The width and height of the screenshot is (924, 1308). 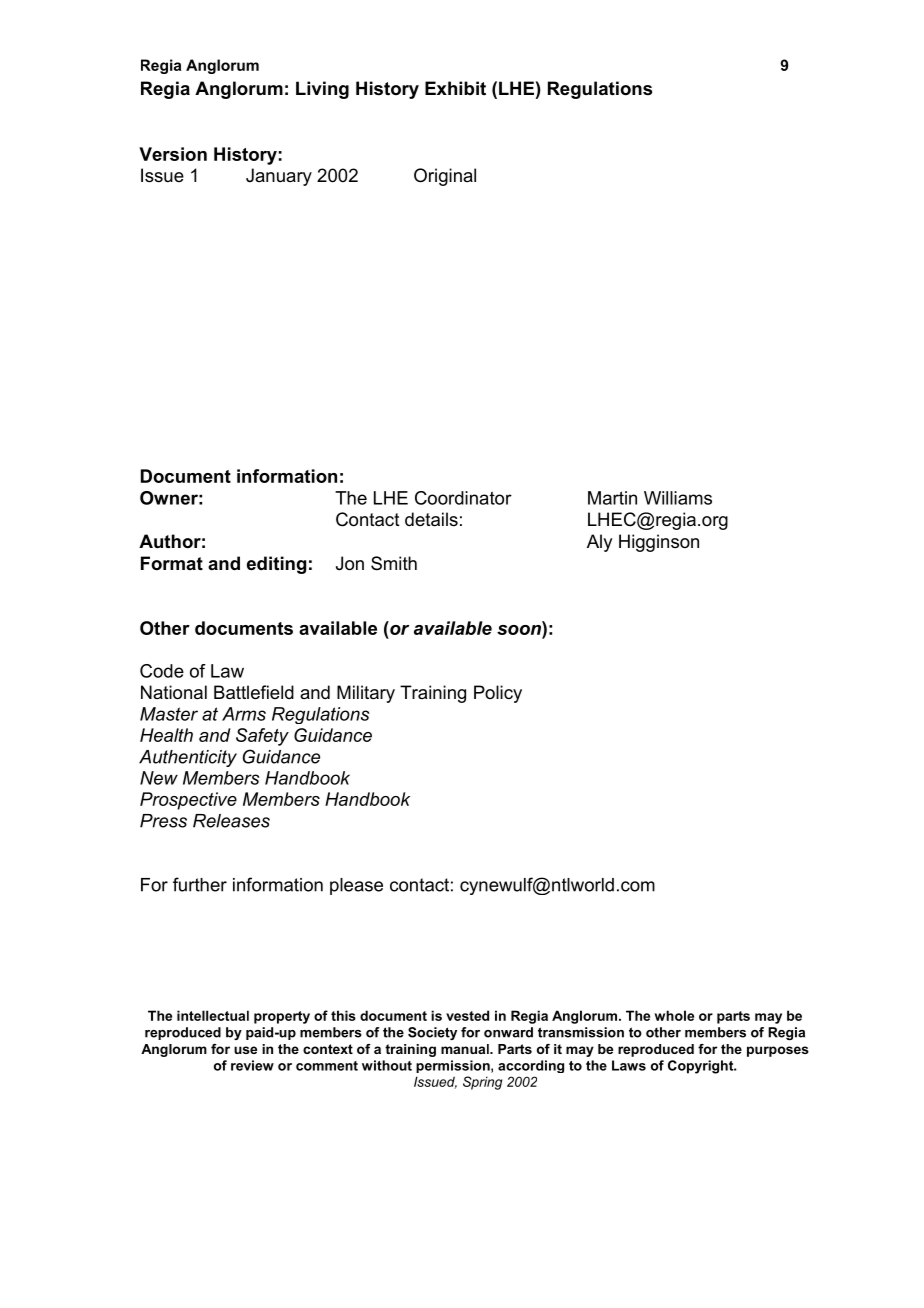 What do you see at coordinates (245, 1050) in the screenshot?
I see `use` at bounding box center [245, 1050].
